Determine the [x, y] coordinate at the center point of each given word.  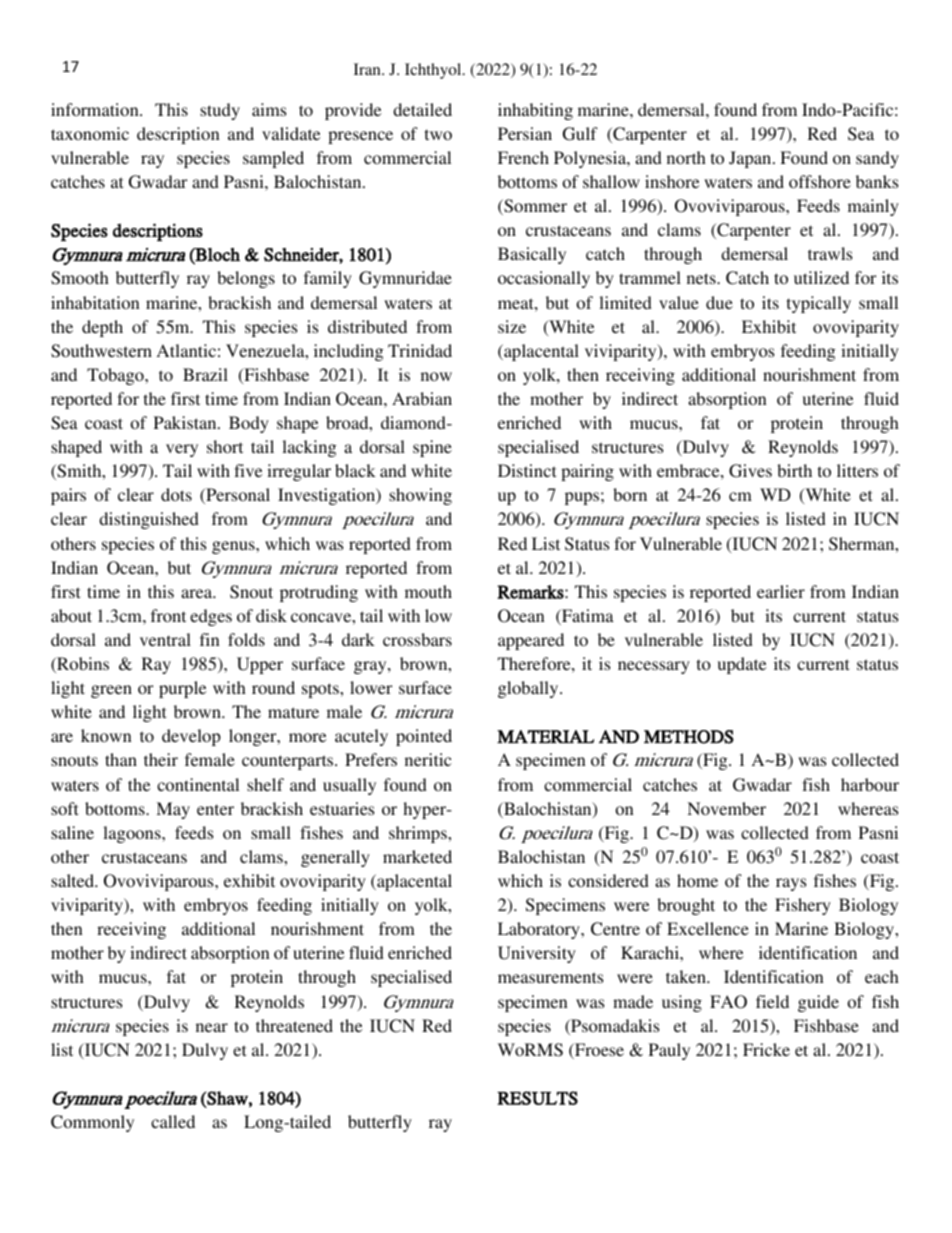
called [173, 1121]
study [220, 111]
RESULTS [537, 1098]
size [512, 326]
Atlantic [186, 350]
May [173, 810]
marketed [417, 856]
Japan [751, 159]
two [438, 134]
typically [819, 304]
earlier [781, 591]
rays [791, 884]
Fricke [766, 1049]
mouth [428, 591]
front [168, 615]
